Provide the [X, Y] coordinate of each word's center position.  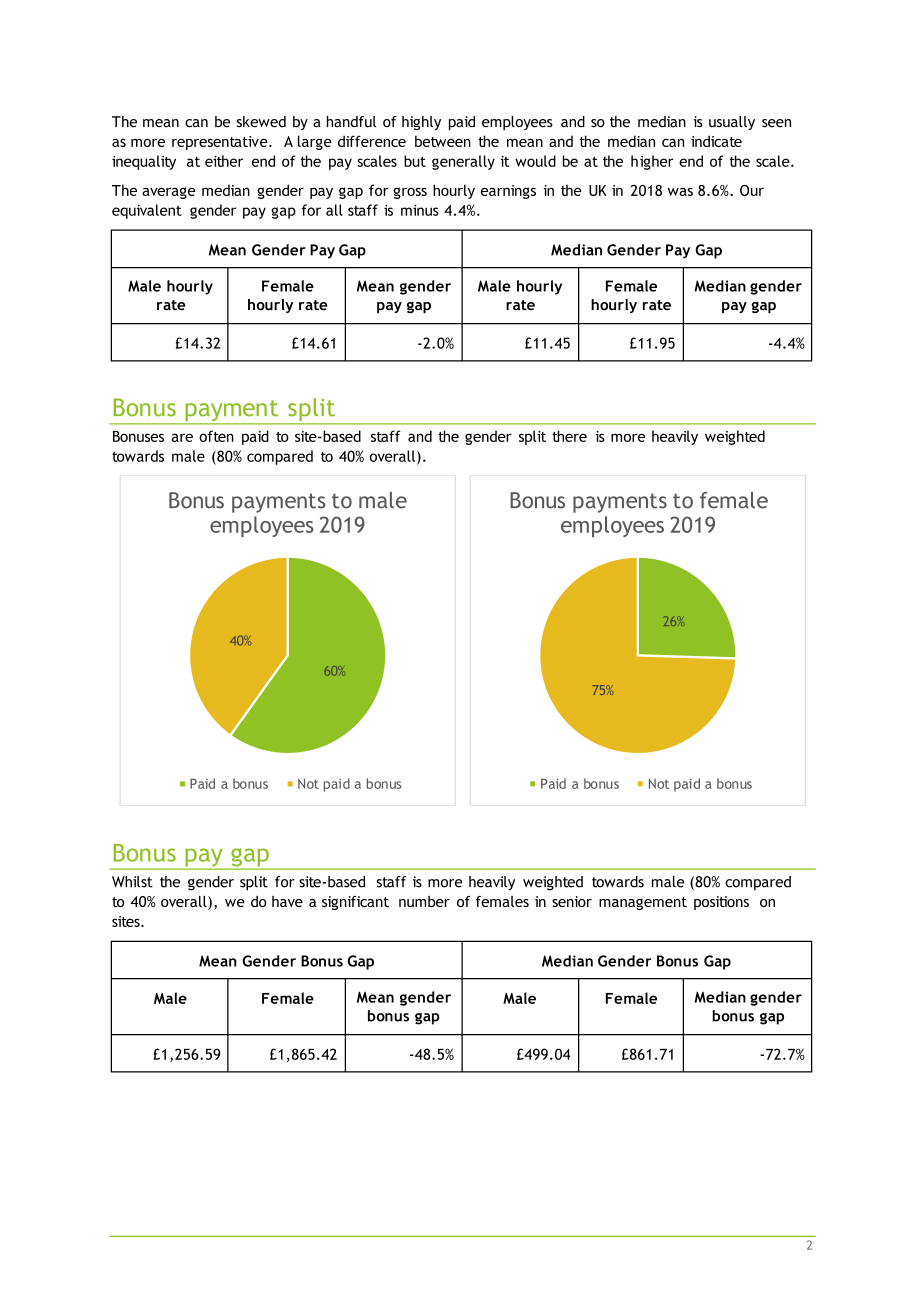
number [424, 901]
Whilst [132, 882]
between [443, 141]
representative [221, 143]
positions [721, 903]
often [216, 436]
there [569, 436]
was [680, 191]
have [287, 901]
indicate [716, 141]
